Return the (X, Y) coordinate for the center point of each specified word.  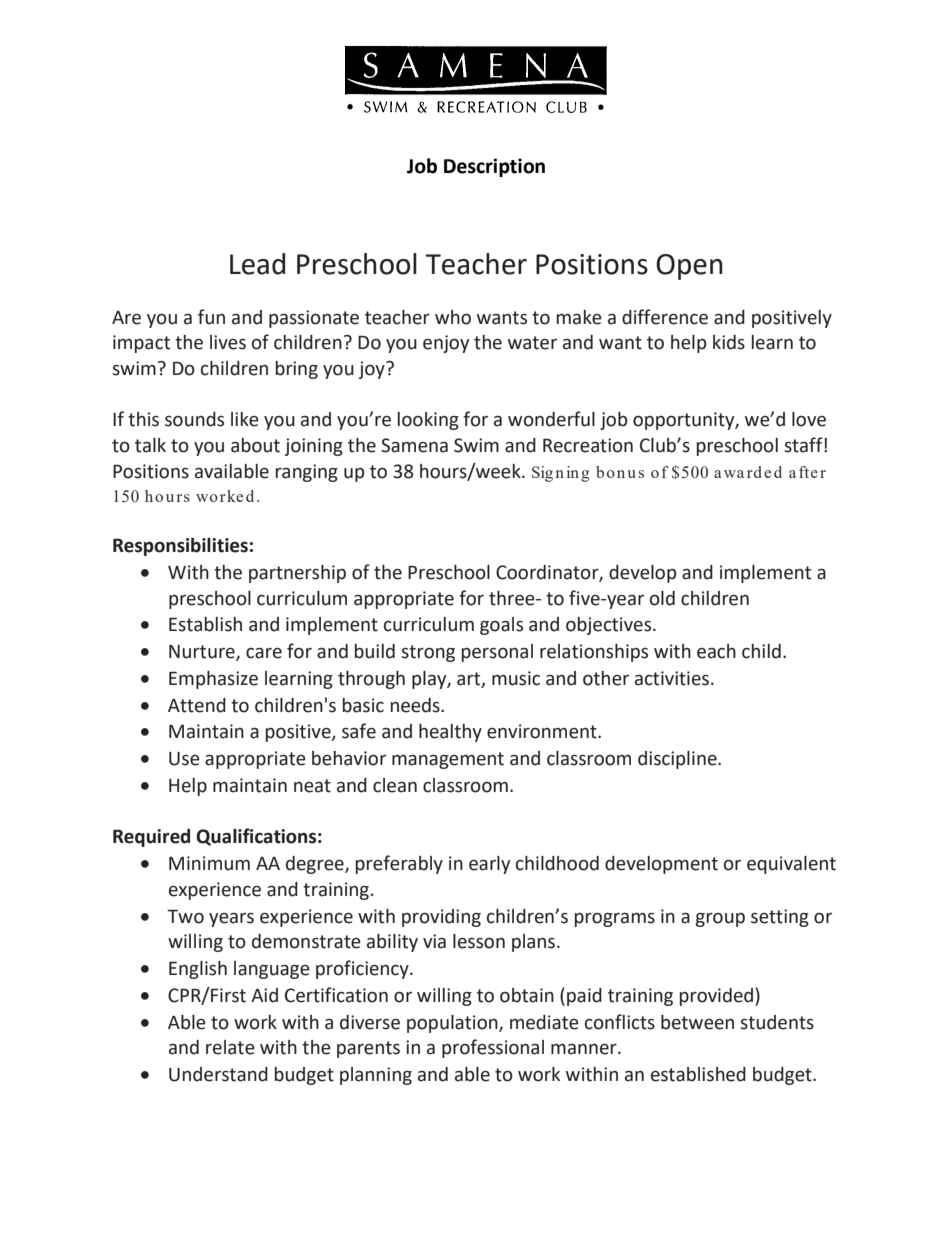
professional (493, 1048)
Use (184, 759)
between (697, 1022)
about (255, 445)
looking (428, 421)
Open (689, 267)
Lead (257, 264)
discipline (678, 760)
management (448, 760)
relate (230, 1047)
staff (804, 445)
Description (494, 167)
